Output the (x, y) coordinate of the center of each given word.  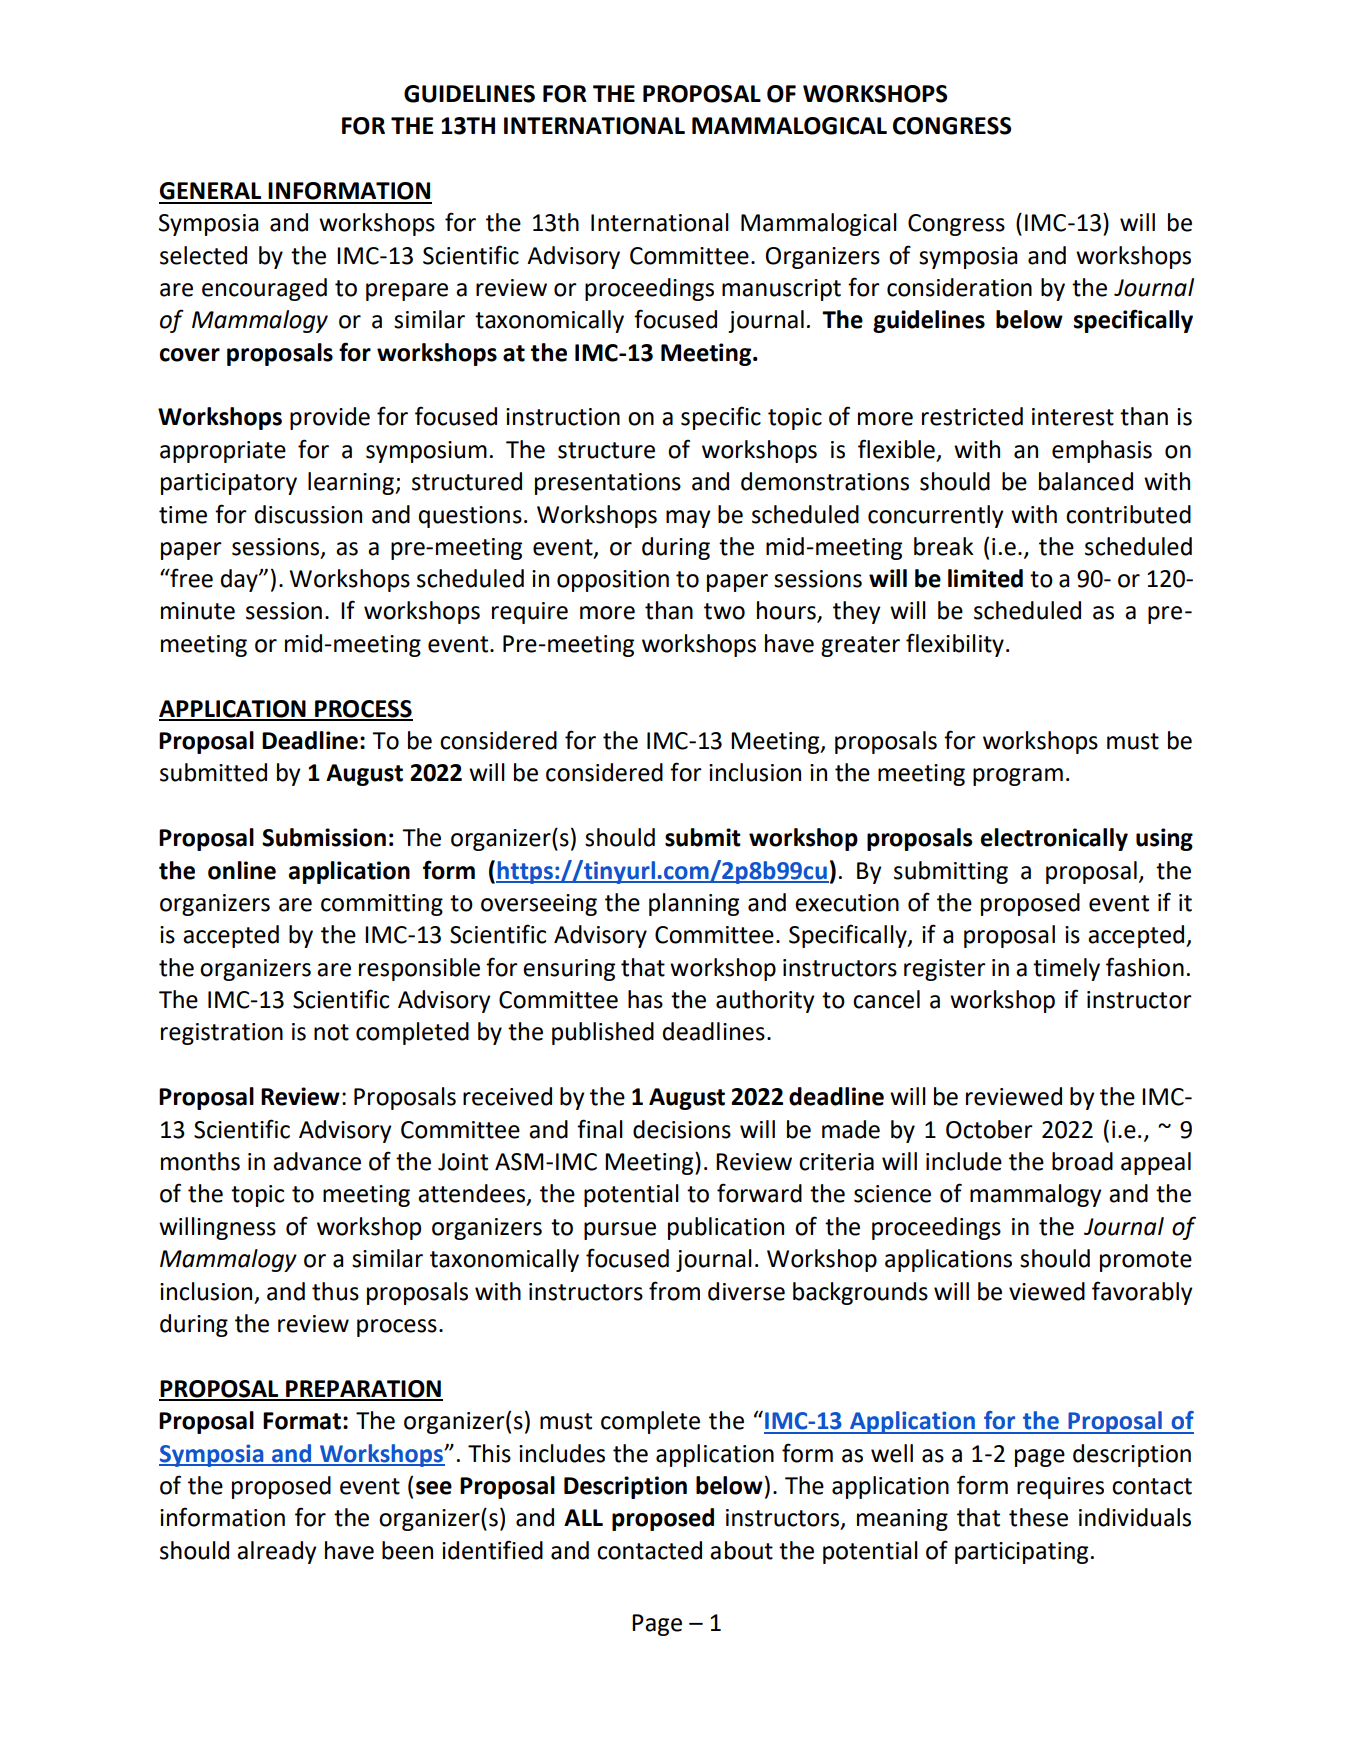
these (1038, 1517)
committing (382, 905)
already (277, 1552)
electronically (1054, 839)
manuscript (781, 290)
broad (1082, 1161)
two (724, 611)
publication (726, 1228)
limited (985, 578)
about (741, 1550)
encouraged (264, 289)
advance (317, 1161)
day (240, 580)
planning (694, 904)
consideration (959, 287)
